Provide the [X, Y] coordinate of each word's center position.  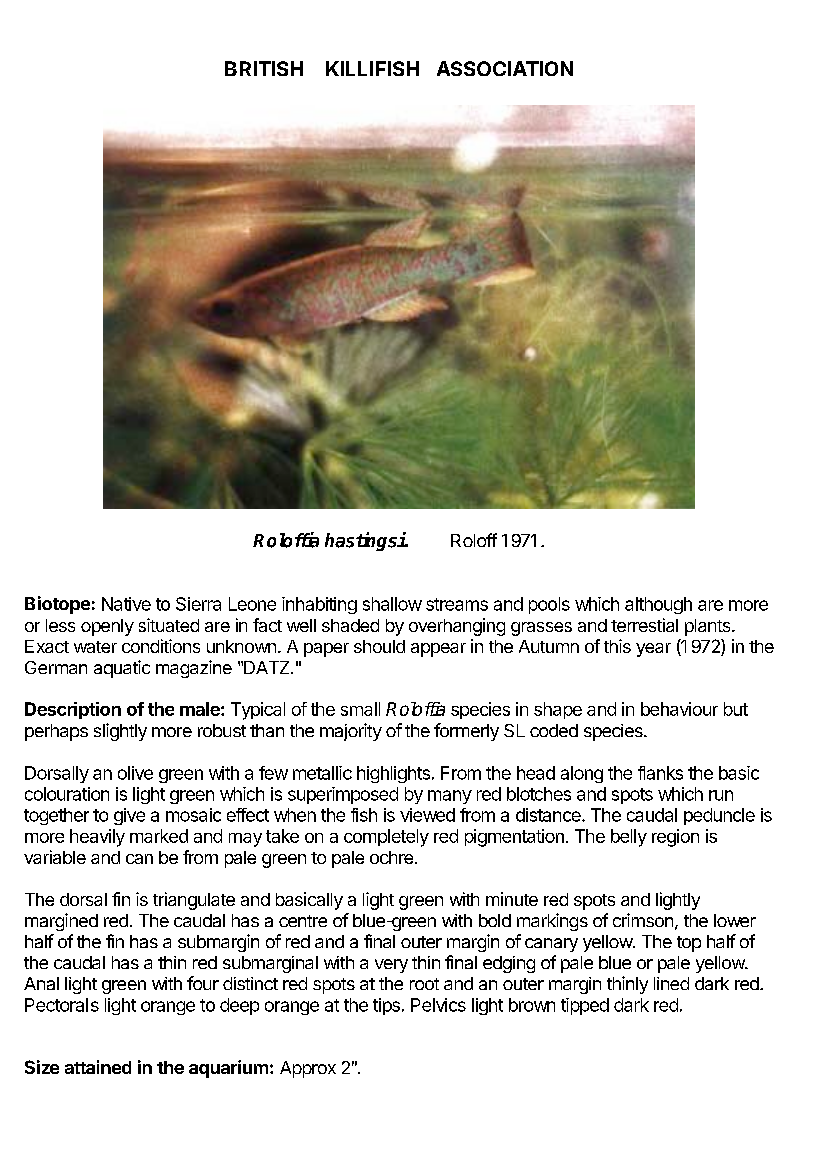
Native [126, 604]
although [658, 605]
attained [98, 1067]
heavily [97, 838]
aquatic [122, 669]
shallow [392, 604]
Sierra [198, 604]
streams [457, 604]
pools [549, 605]
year [653, 650]
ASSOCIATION [505, 68]
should [379, 646]
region [675, 838]
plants [709, 627]
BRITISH [264, 68]
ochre [391, 857]
